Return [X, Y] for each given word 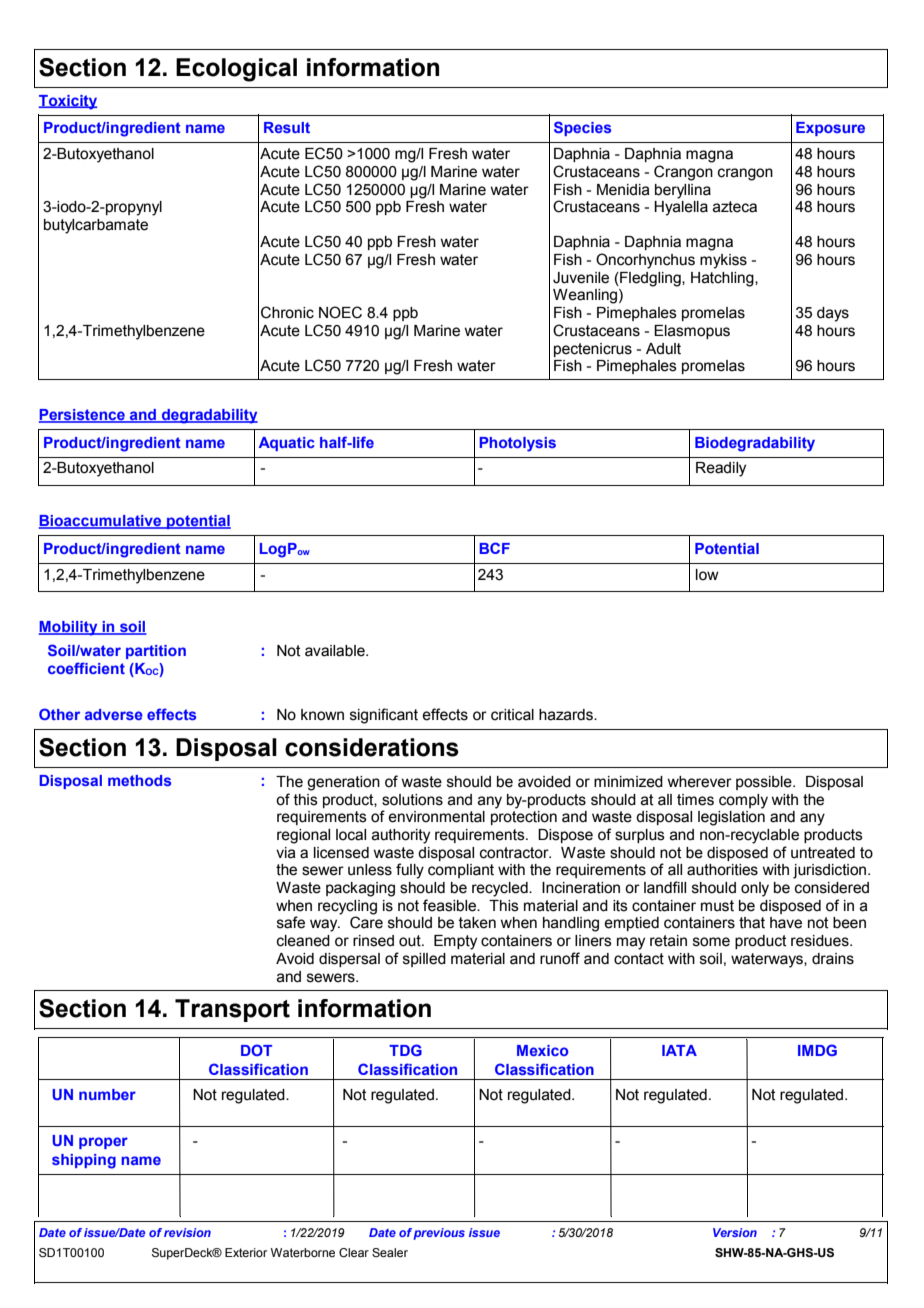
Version [735, 1232]
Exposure [830, 129]
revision [187, 1232]
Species [582, 128]
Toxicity [68, 102]
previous [439, 1234]
